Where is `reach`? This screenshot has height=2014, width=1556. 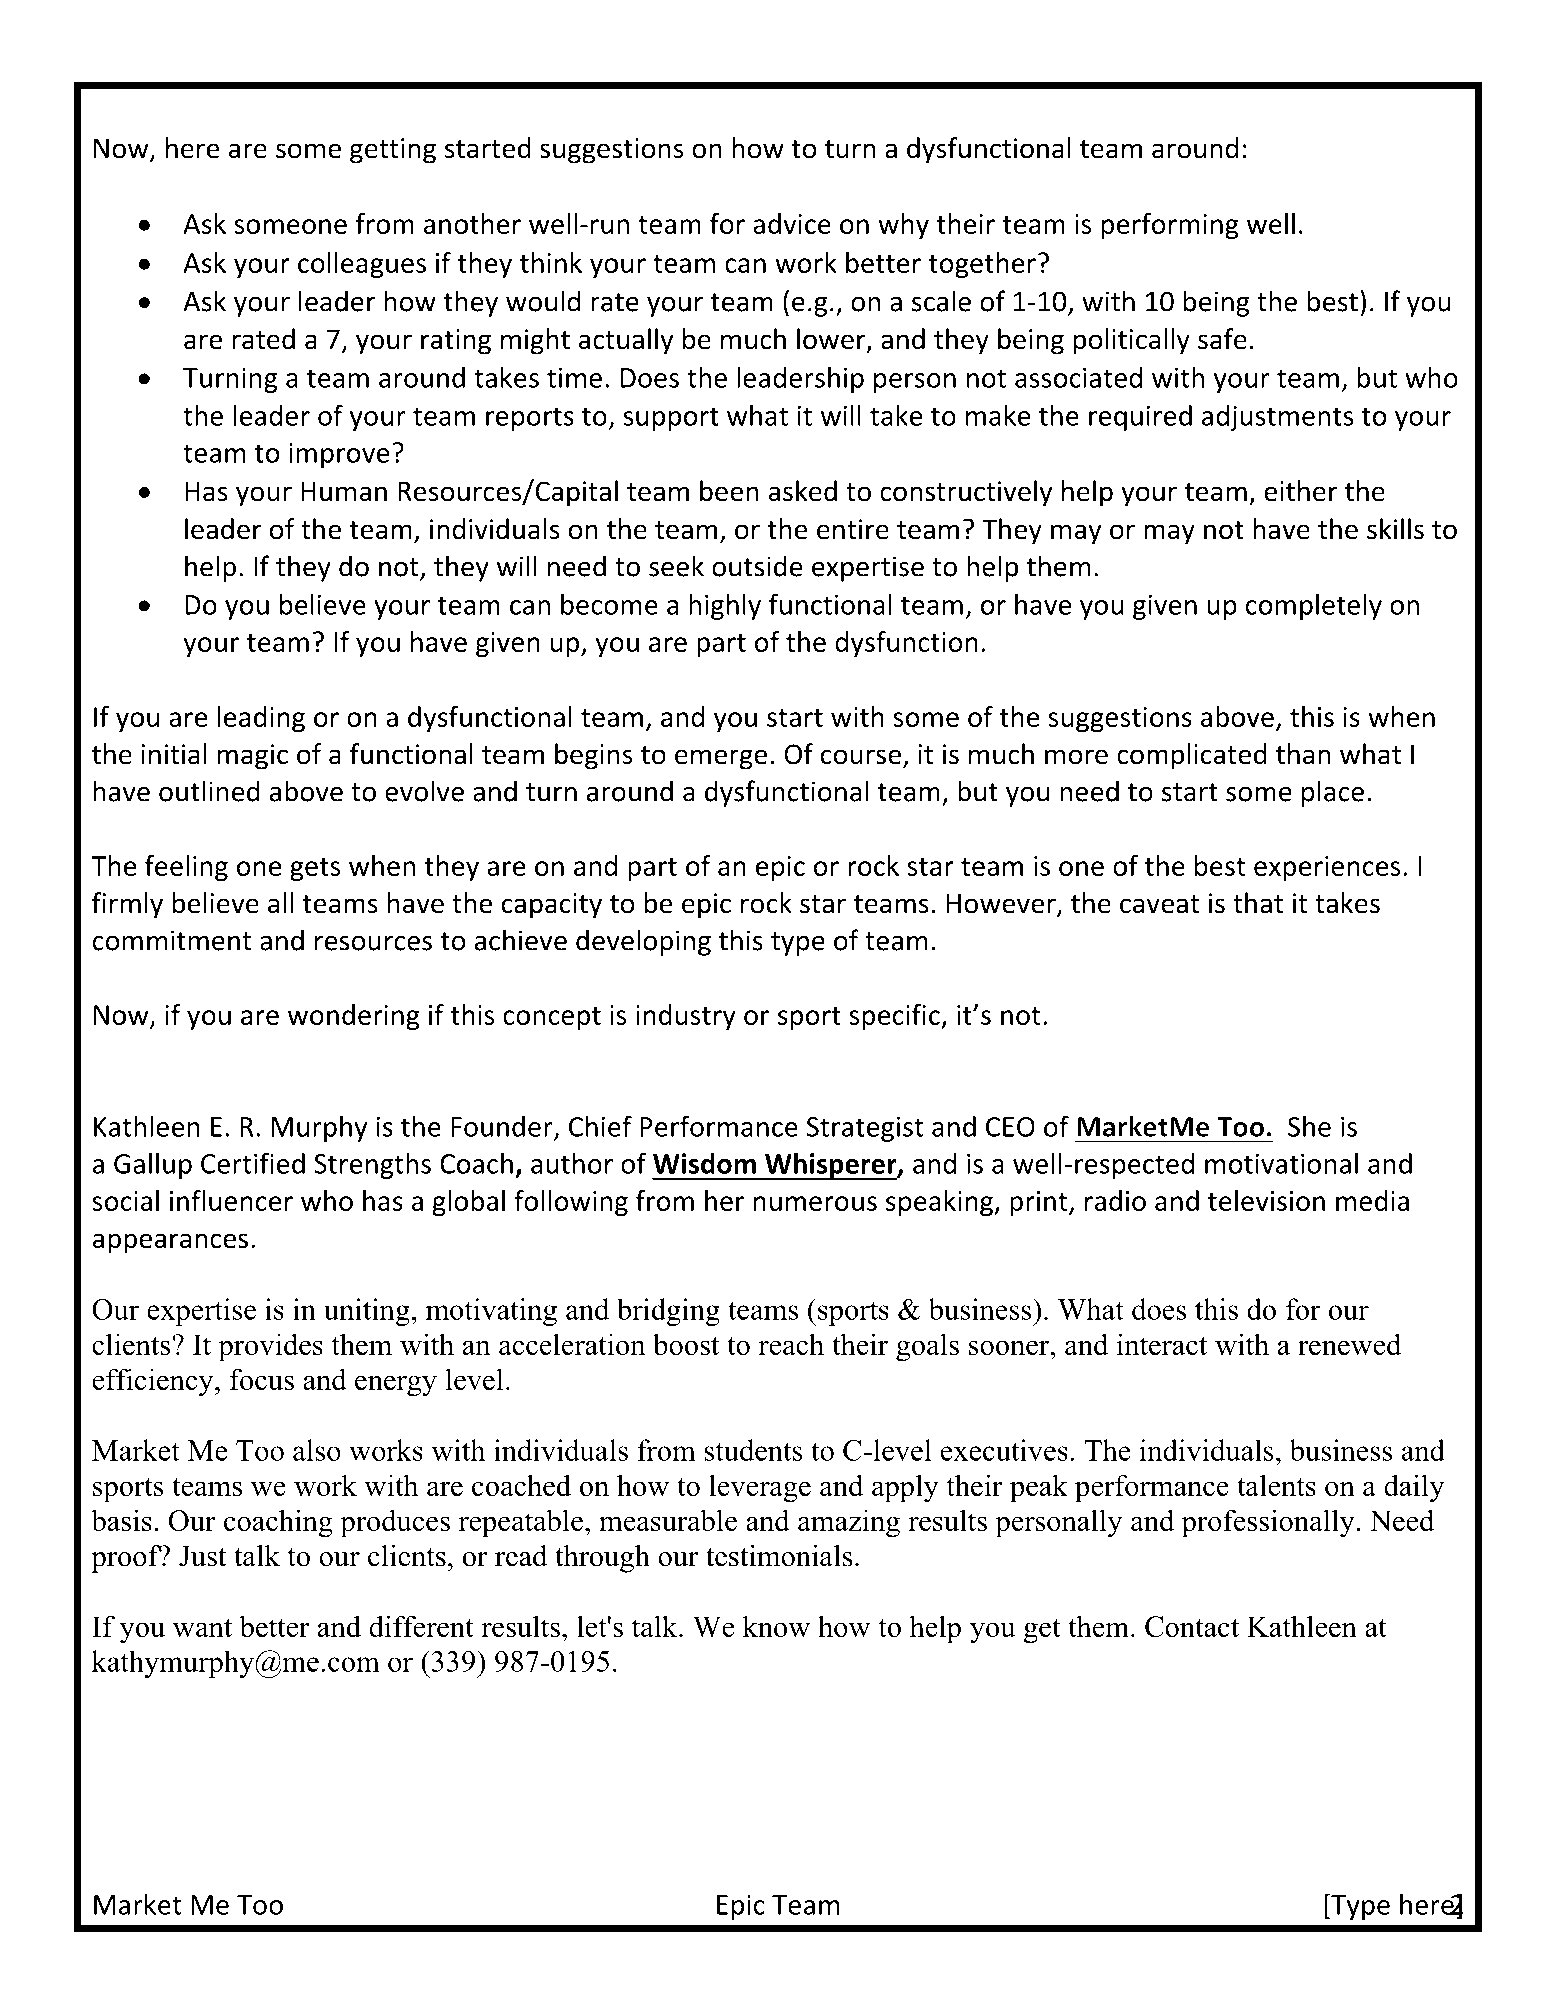 reach is located at coordinates (791, 1344).
